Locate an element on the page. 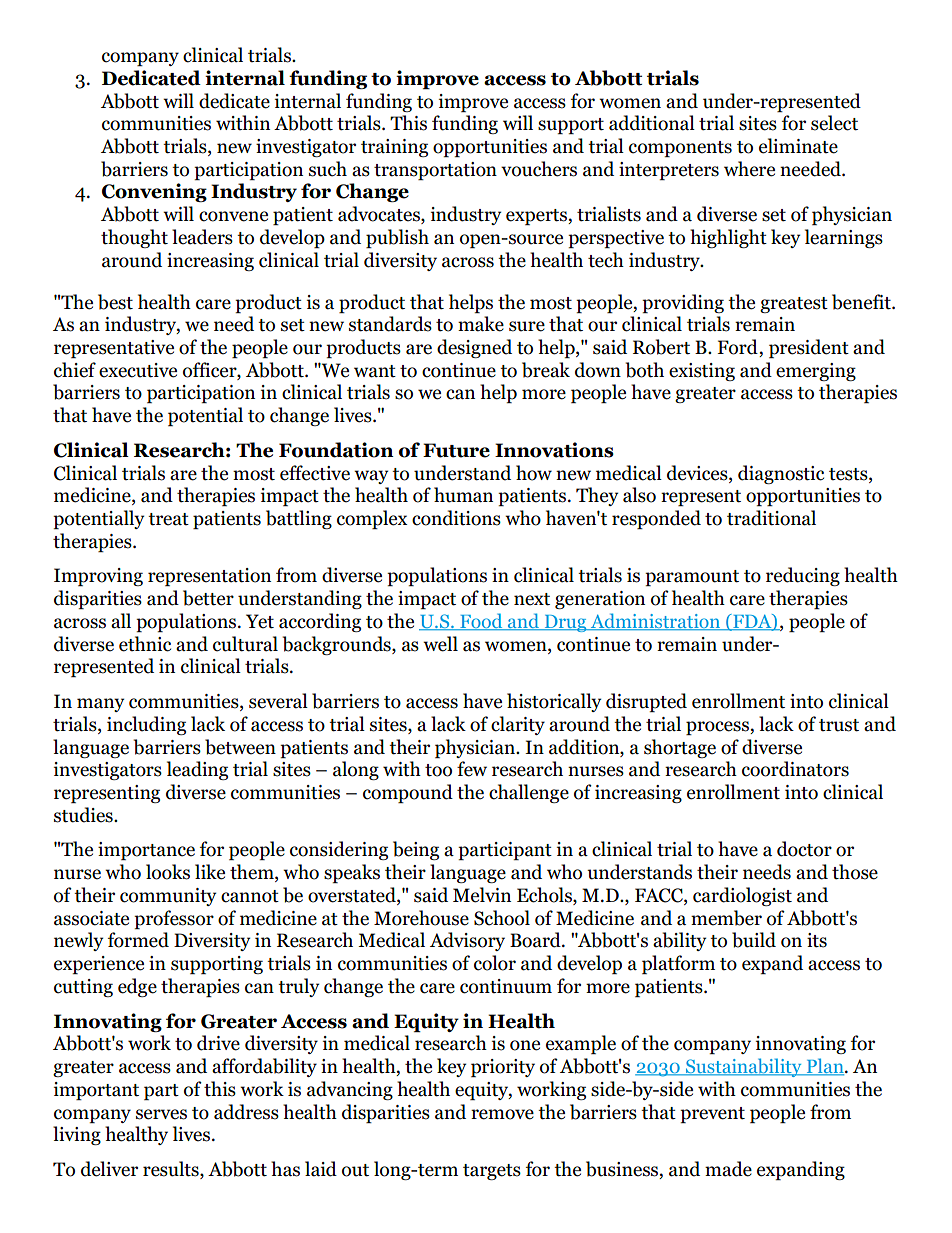 This image has height=1233, width=952. transportation is located at coordinates (435, 171).
